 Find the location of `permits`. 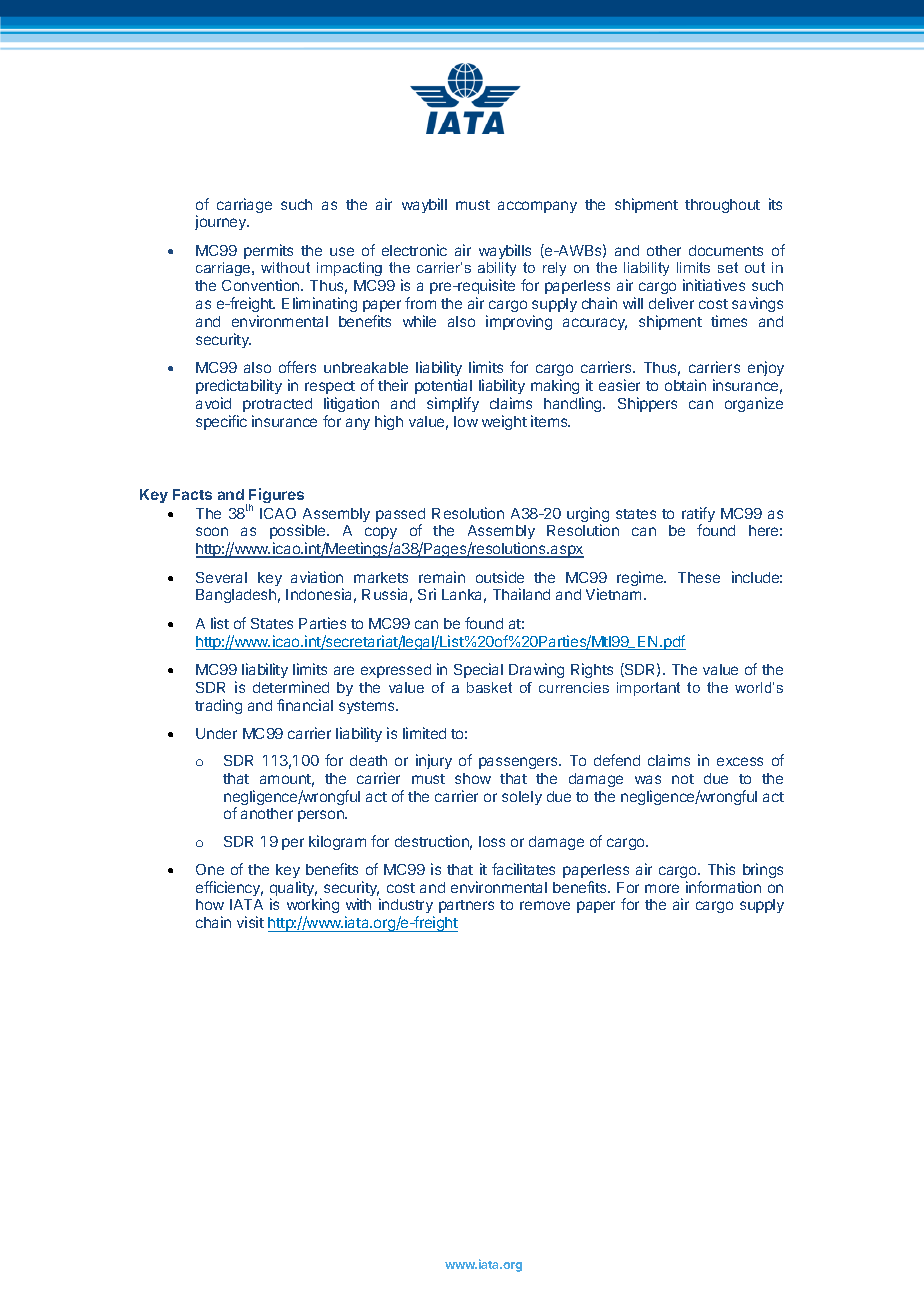

permits is located at coordinates (268, 251).
